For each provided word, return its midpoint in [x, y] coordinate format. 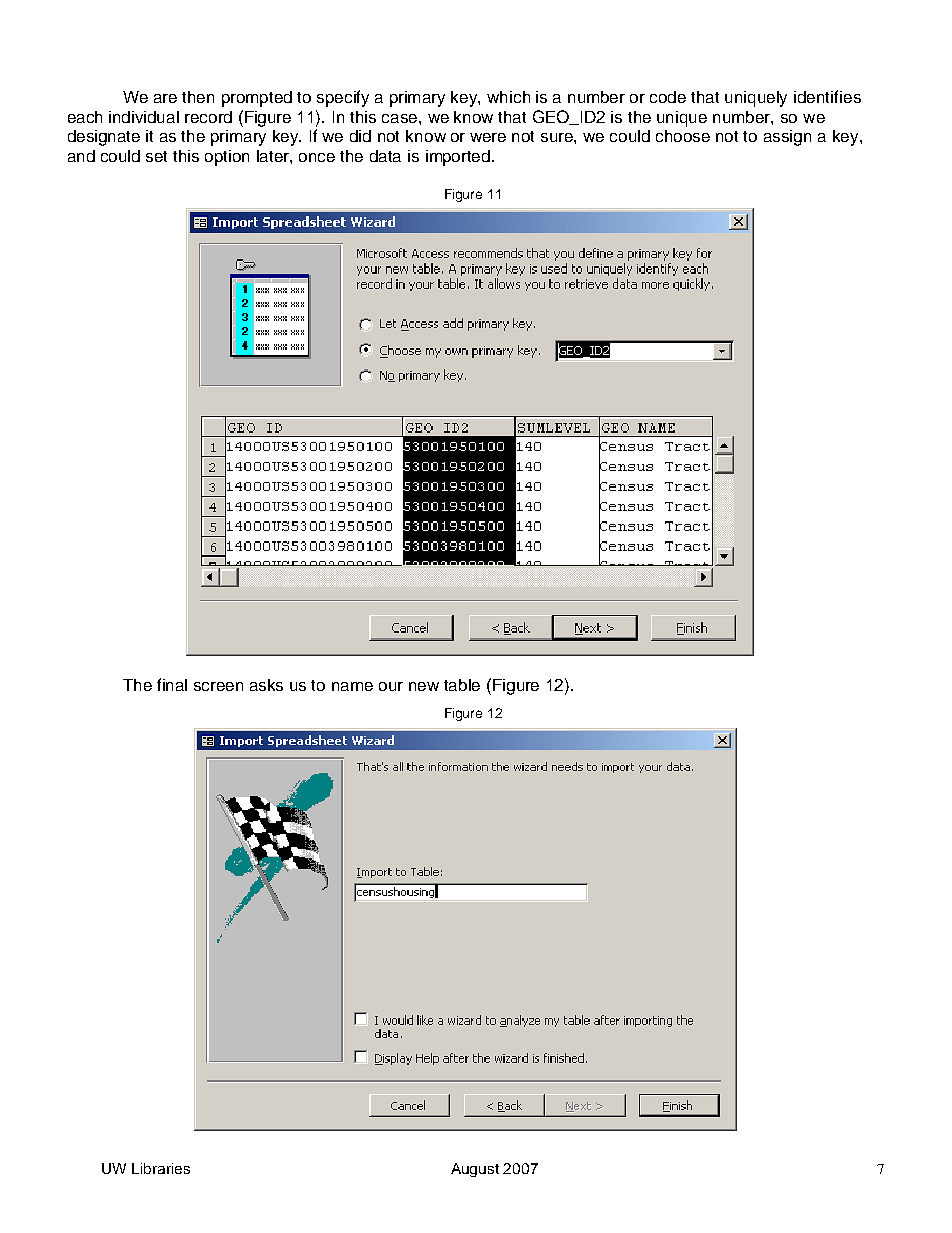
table [462, 685]
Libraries [161, 1168]
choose [683, 136]
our [391, 686]
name [352, 686]
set [156, 156]
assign [787, 138]
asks [266, 685]
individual [144, 117]
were [488, 137]
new [424, 686]
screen [218, 686]
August [475, 1170]
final [172, 684]
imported [459, 158]
